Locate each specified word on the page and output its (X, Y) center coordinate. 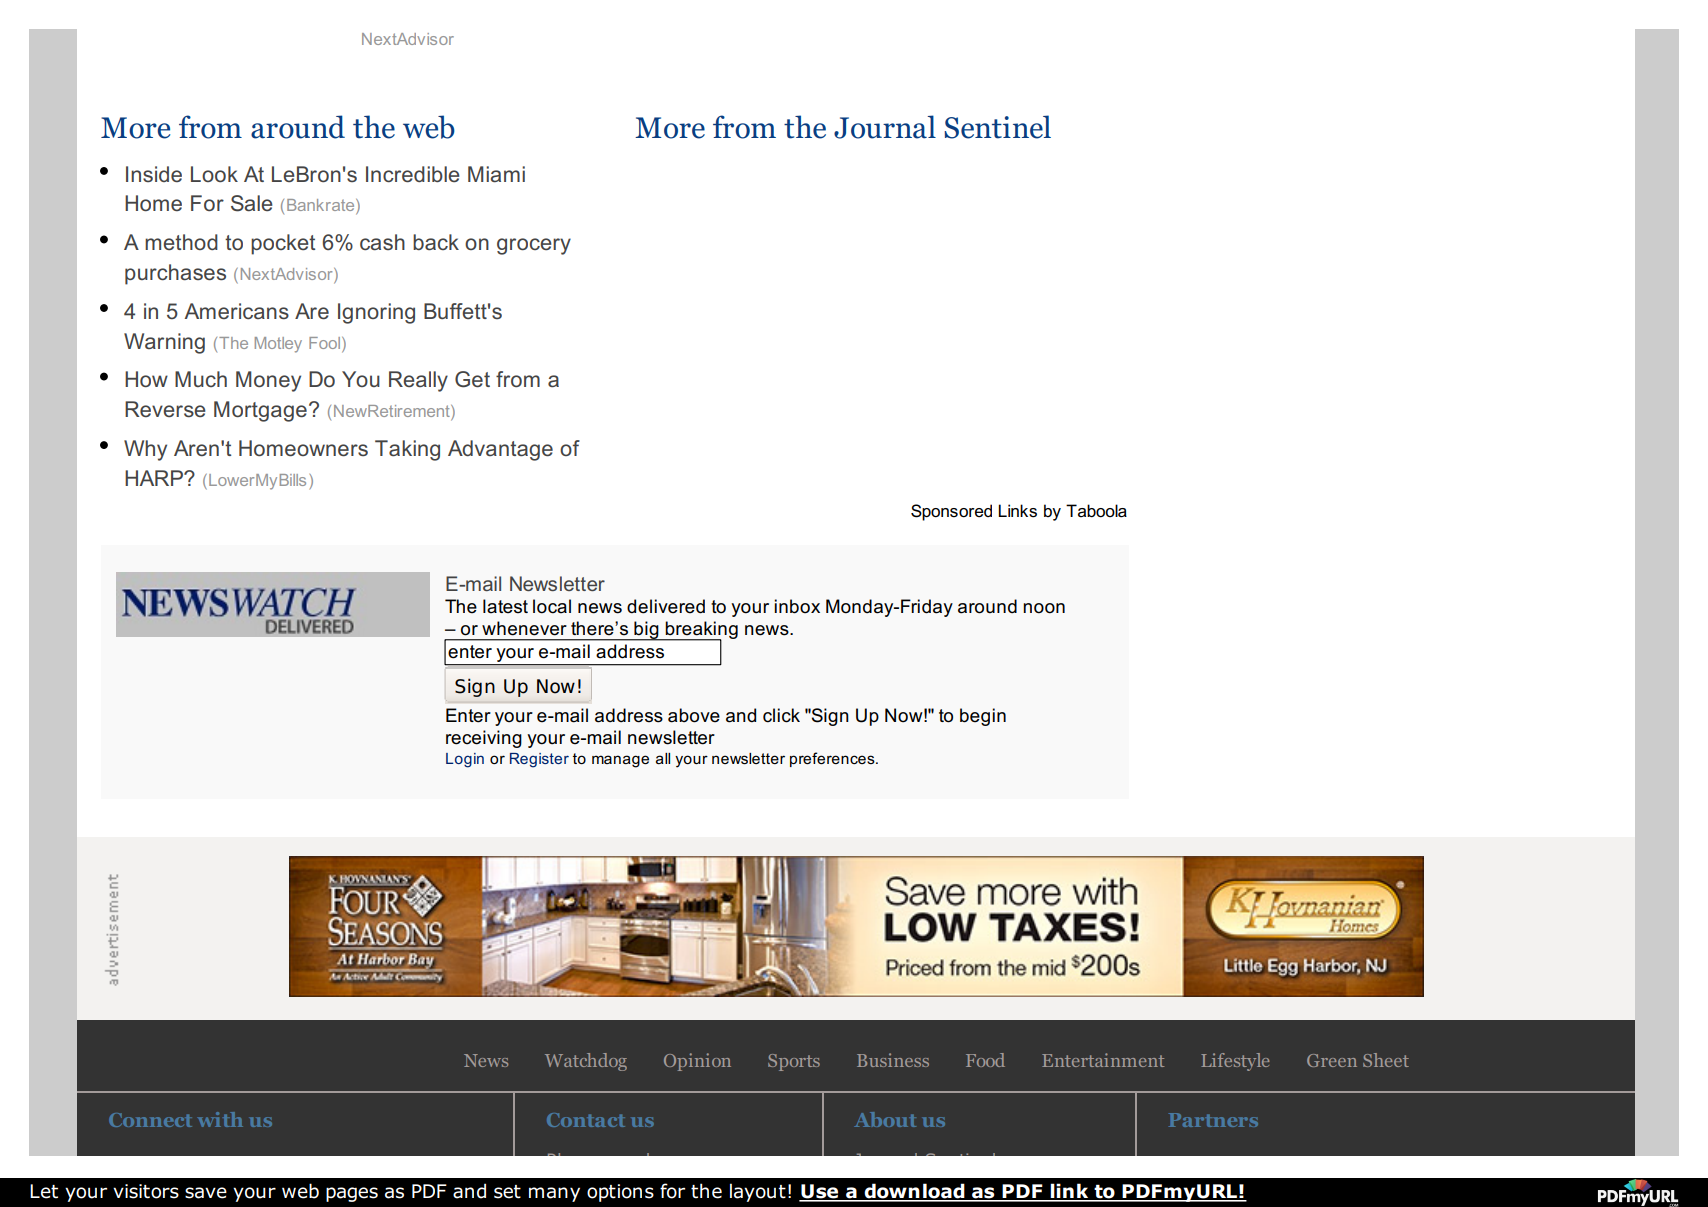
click (781, 715)
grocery (534, 246)
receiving (484, 739)
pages (352, 1194)
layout (758, 1192)
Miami (496, 174)
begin (983, 717)
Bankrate (322, 206)
